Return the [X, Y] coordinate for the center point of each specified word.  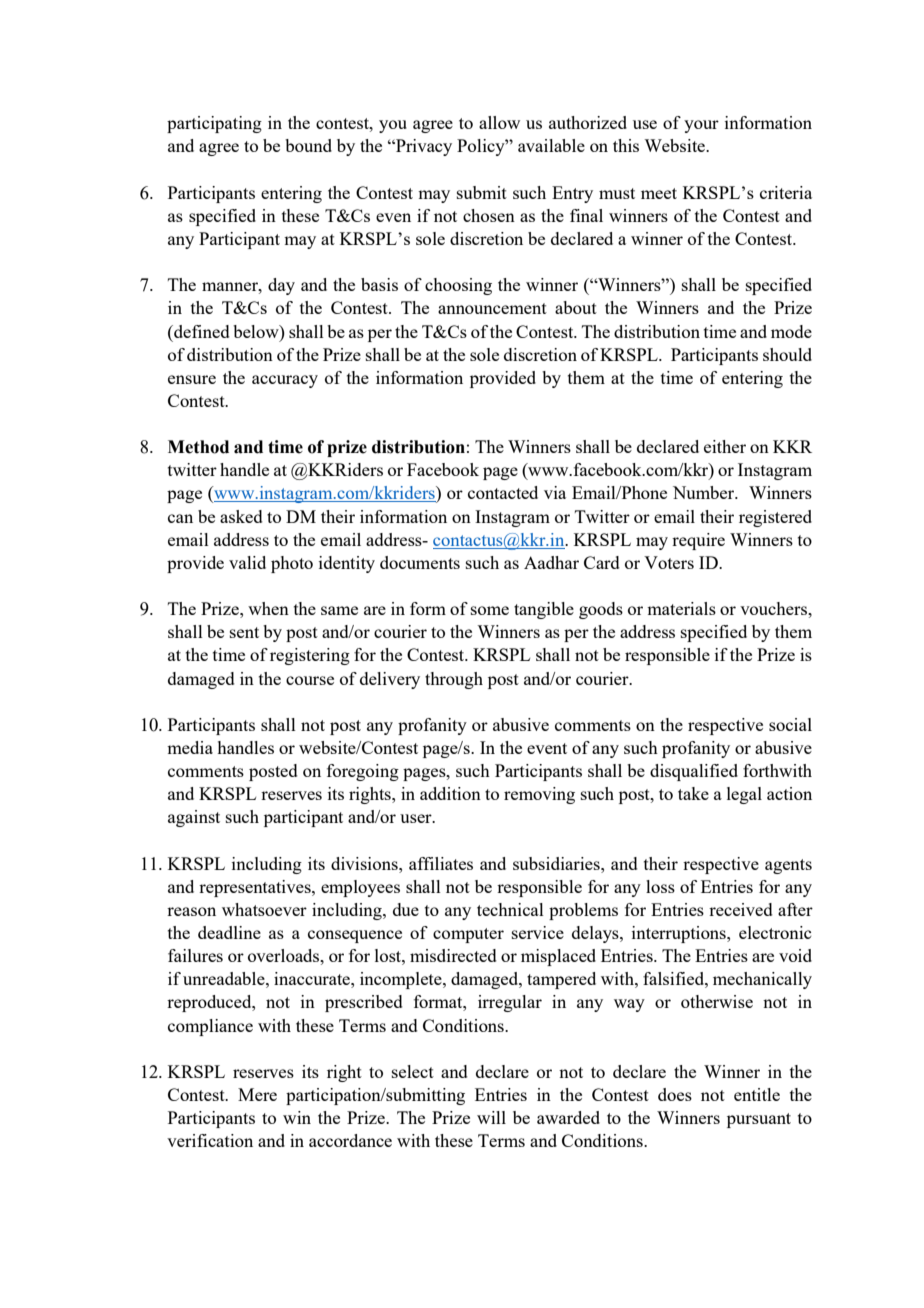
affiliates [441, 863]
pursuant [759, 1120]
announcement [492, 308]
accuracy [285, 381]
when [268, 608]
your [701, 126]
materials [681, 608]
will [491, 1117]
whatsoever [264, 909]
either [725, 446]
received [741, 909]
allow [499, 122]
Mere [257, 1094]
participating [214, 124]
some [490, 610]
